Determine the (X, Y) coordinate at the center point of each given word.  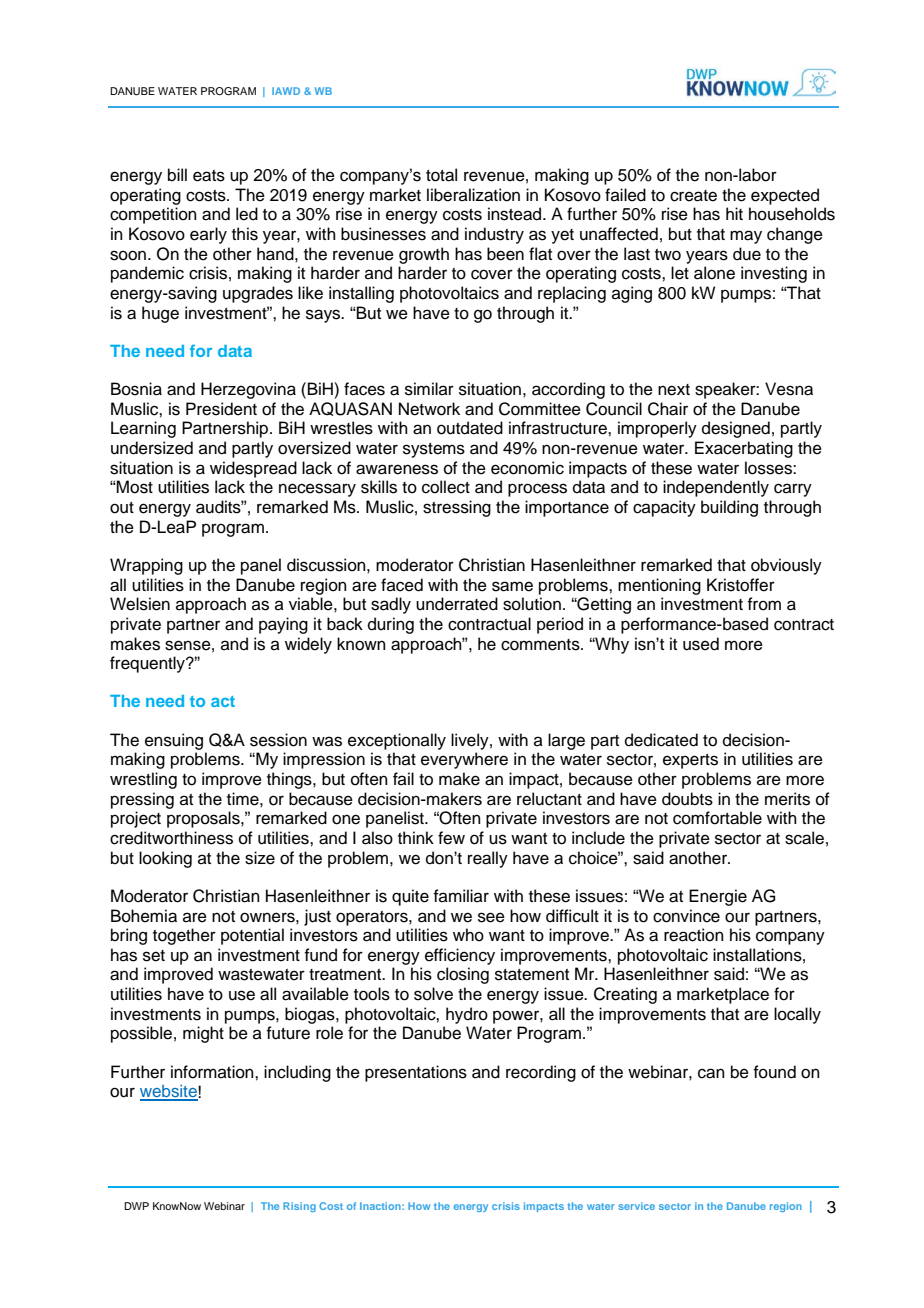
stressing (457, 508)
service (637, 1206)
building (729, 508)
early (208, 235)
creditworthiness (171, 838)
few (451, 838)
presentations (416, 1073)
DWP (136, 1206)
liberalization (473, 195)
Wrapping (146, 566)
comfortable (717, 818)
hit (734, 213)
